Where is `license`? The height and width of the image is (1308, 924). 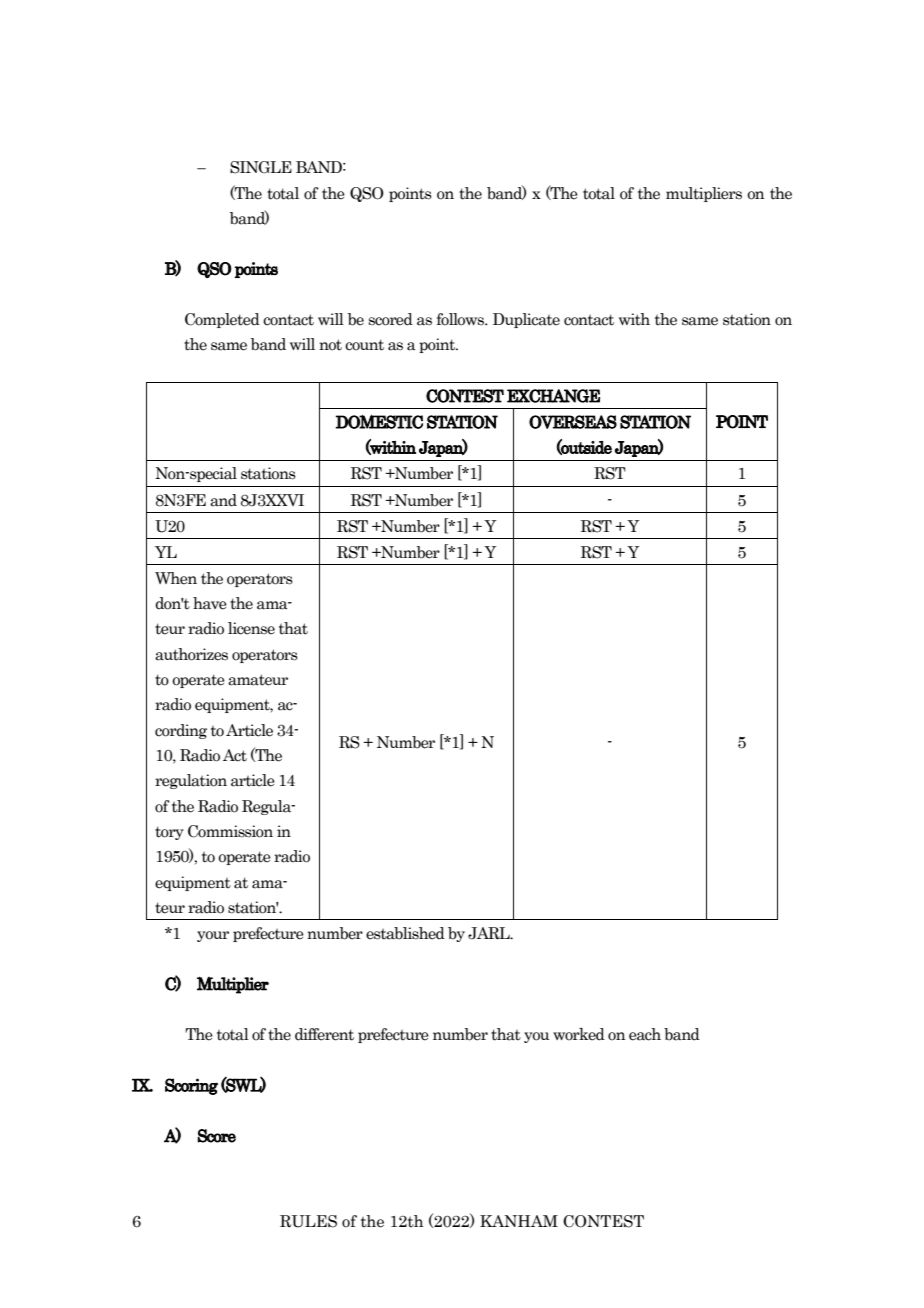
license is located at coordinates (251, 628).
